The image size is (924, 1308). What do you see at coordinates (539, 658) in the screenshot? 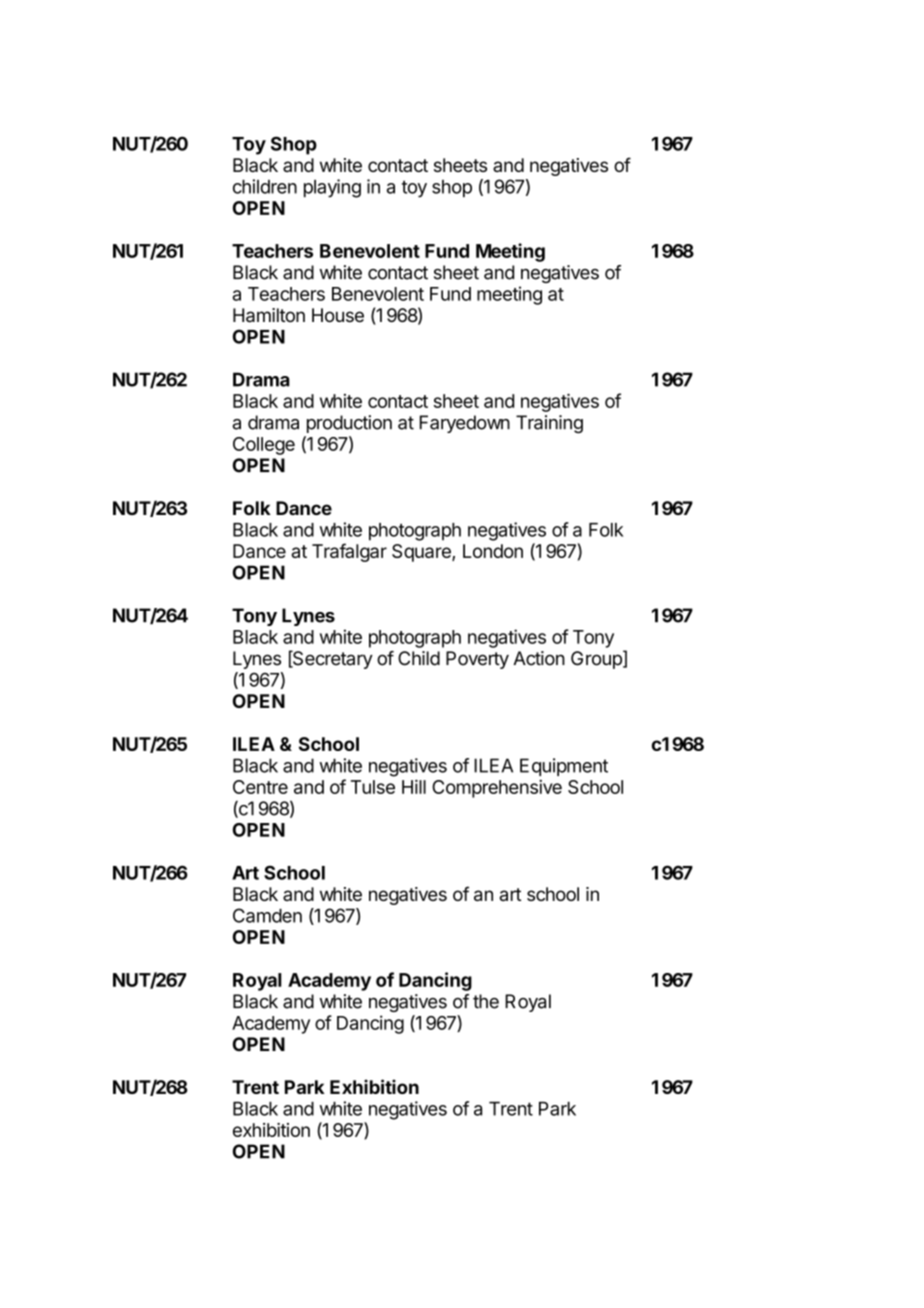
I see `Action` at bounding box center [539, 658].
